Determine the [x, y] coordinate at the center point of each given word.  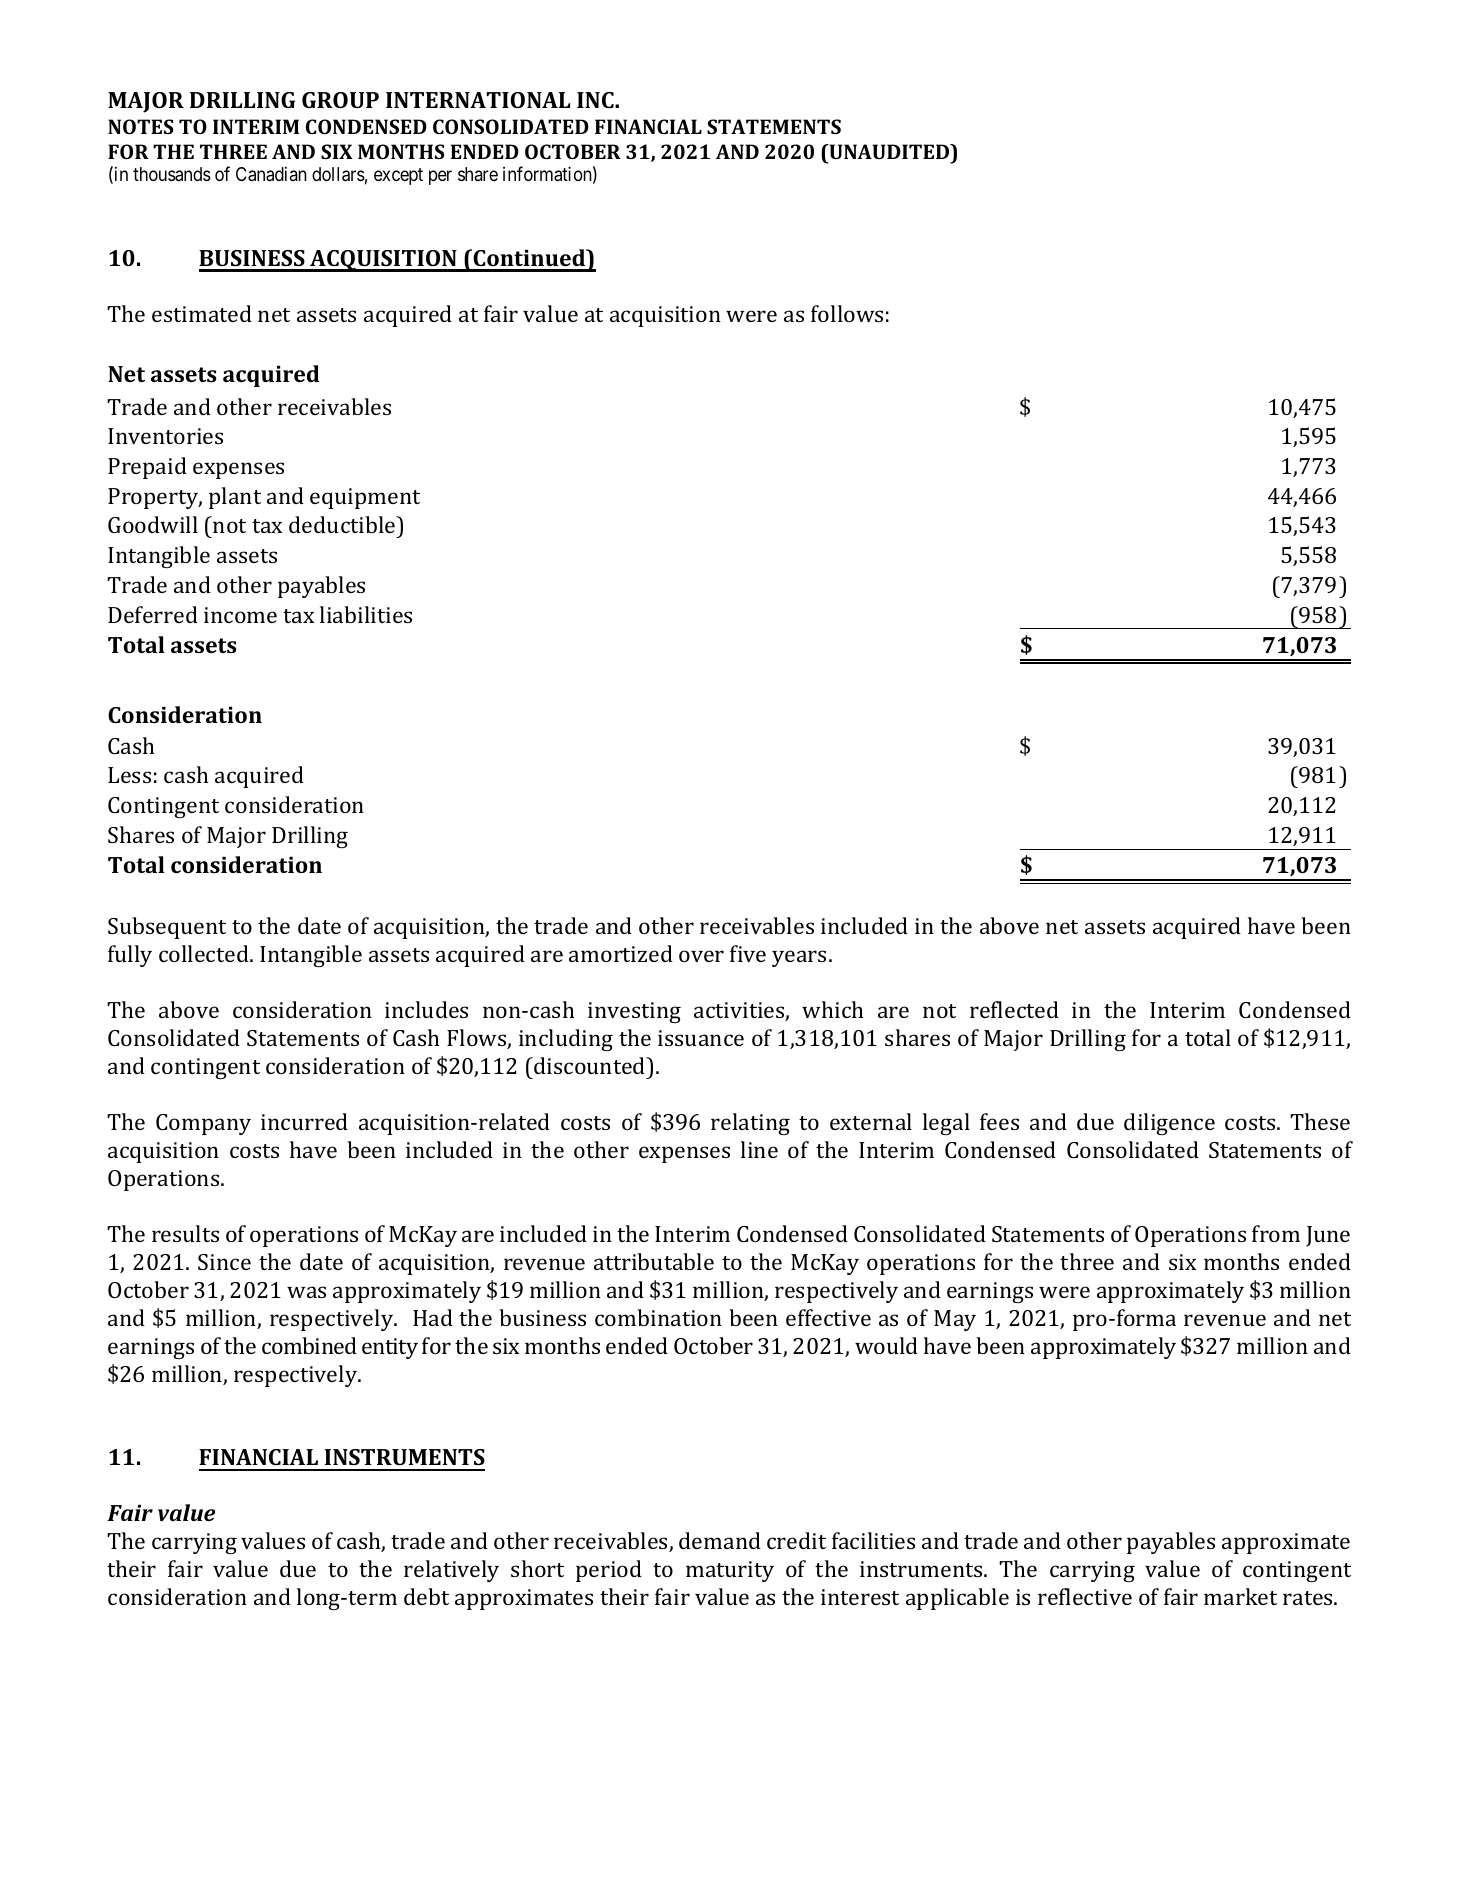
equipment [365, 498]
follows [847, 313]
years [799, 958]
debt [426, 1596]
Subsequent [167, 928]
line [759, 1149]
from [1276, 1233]
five [748, 953]
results [185, 1233]
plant [235, 498]
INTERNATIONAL [478, 100]
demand [720, 1540]
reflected [1014, 1009]
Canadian [271, 174]
